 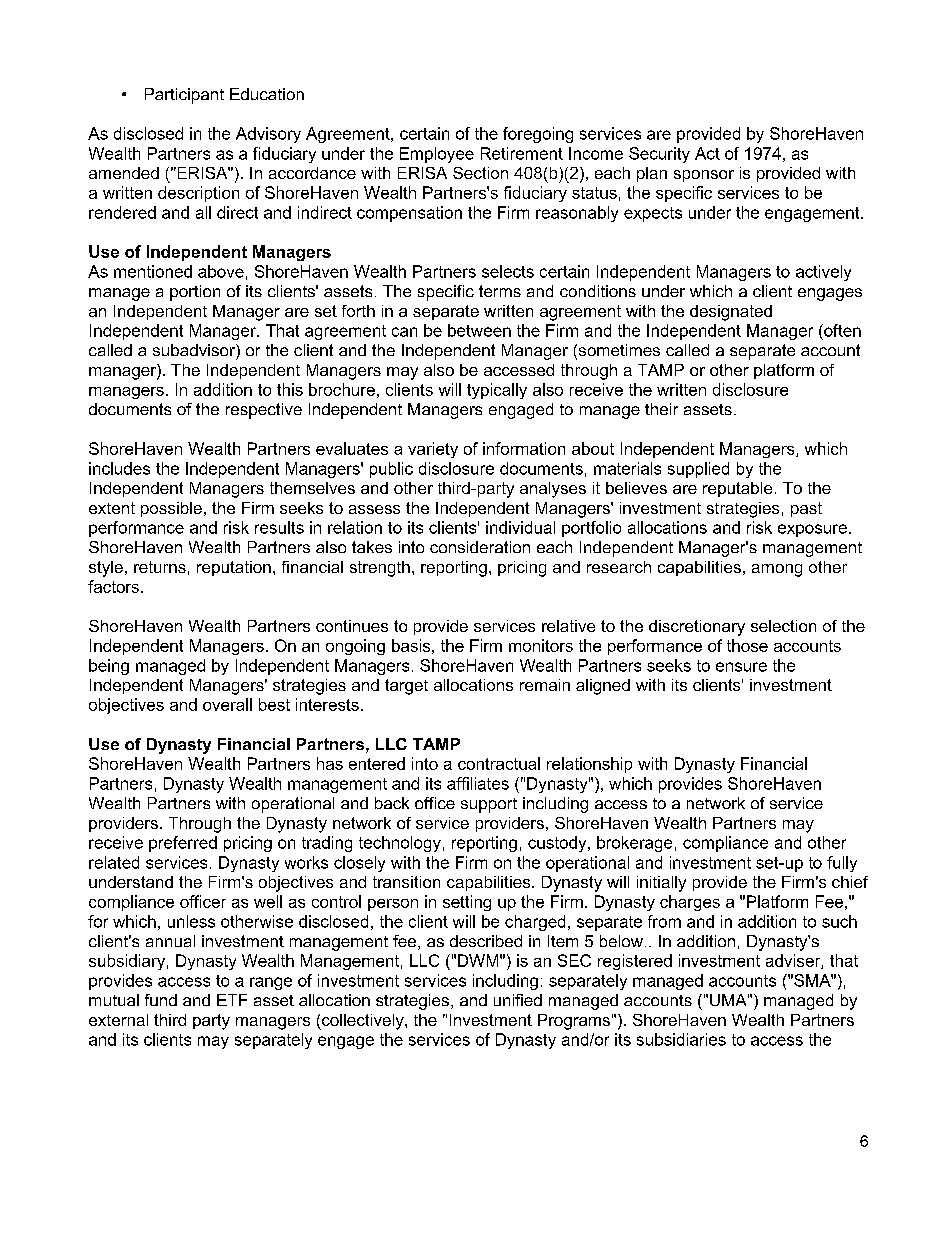 I want to click on respective, so click(x=264, y=411).
